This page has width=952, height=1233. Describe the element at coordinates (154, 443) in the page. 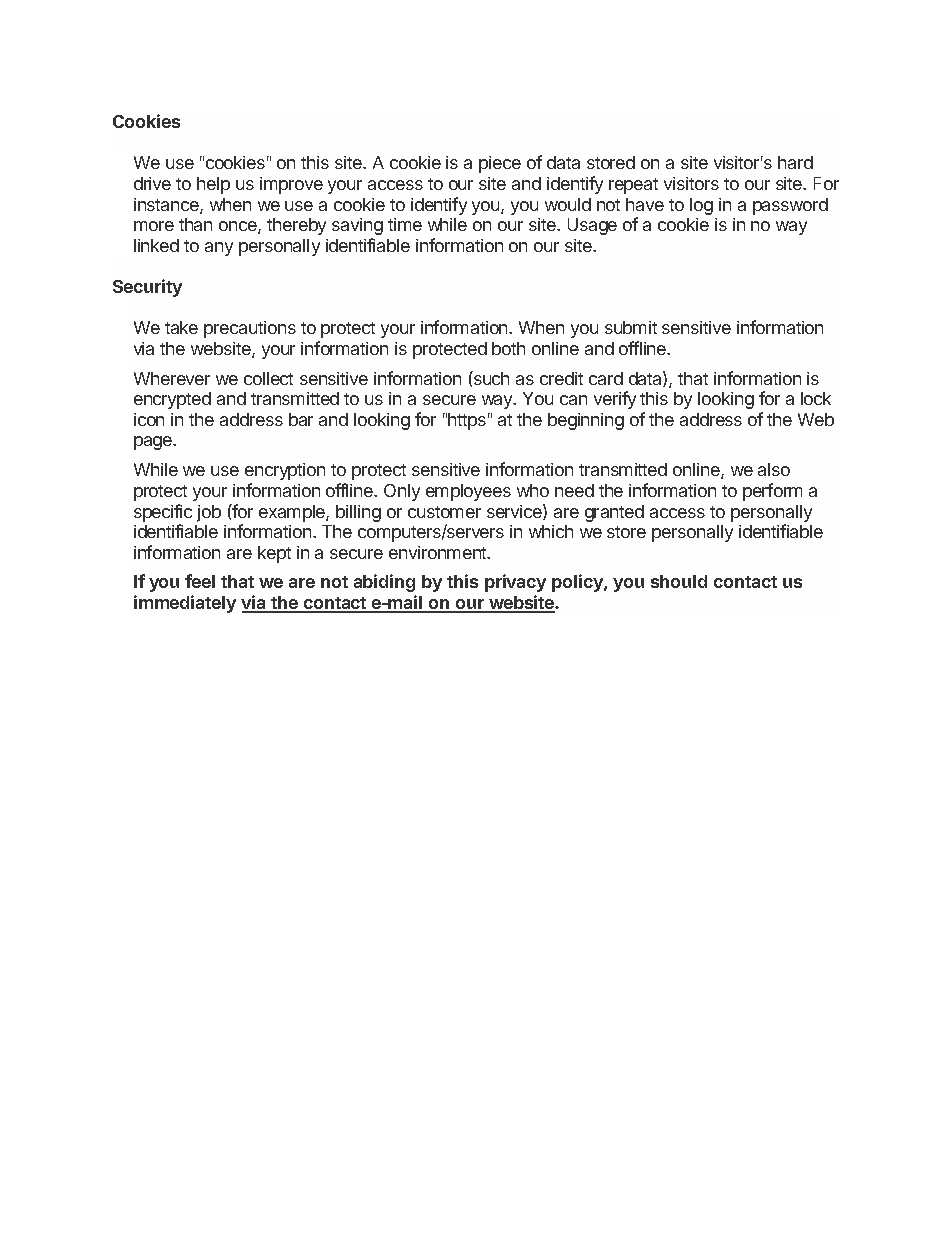

I see `page` at that location.
